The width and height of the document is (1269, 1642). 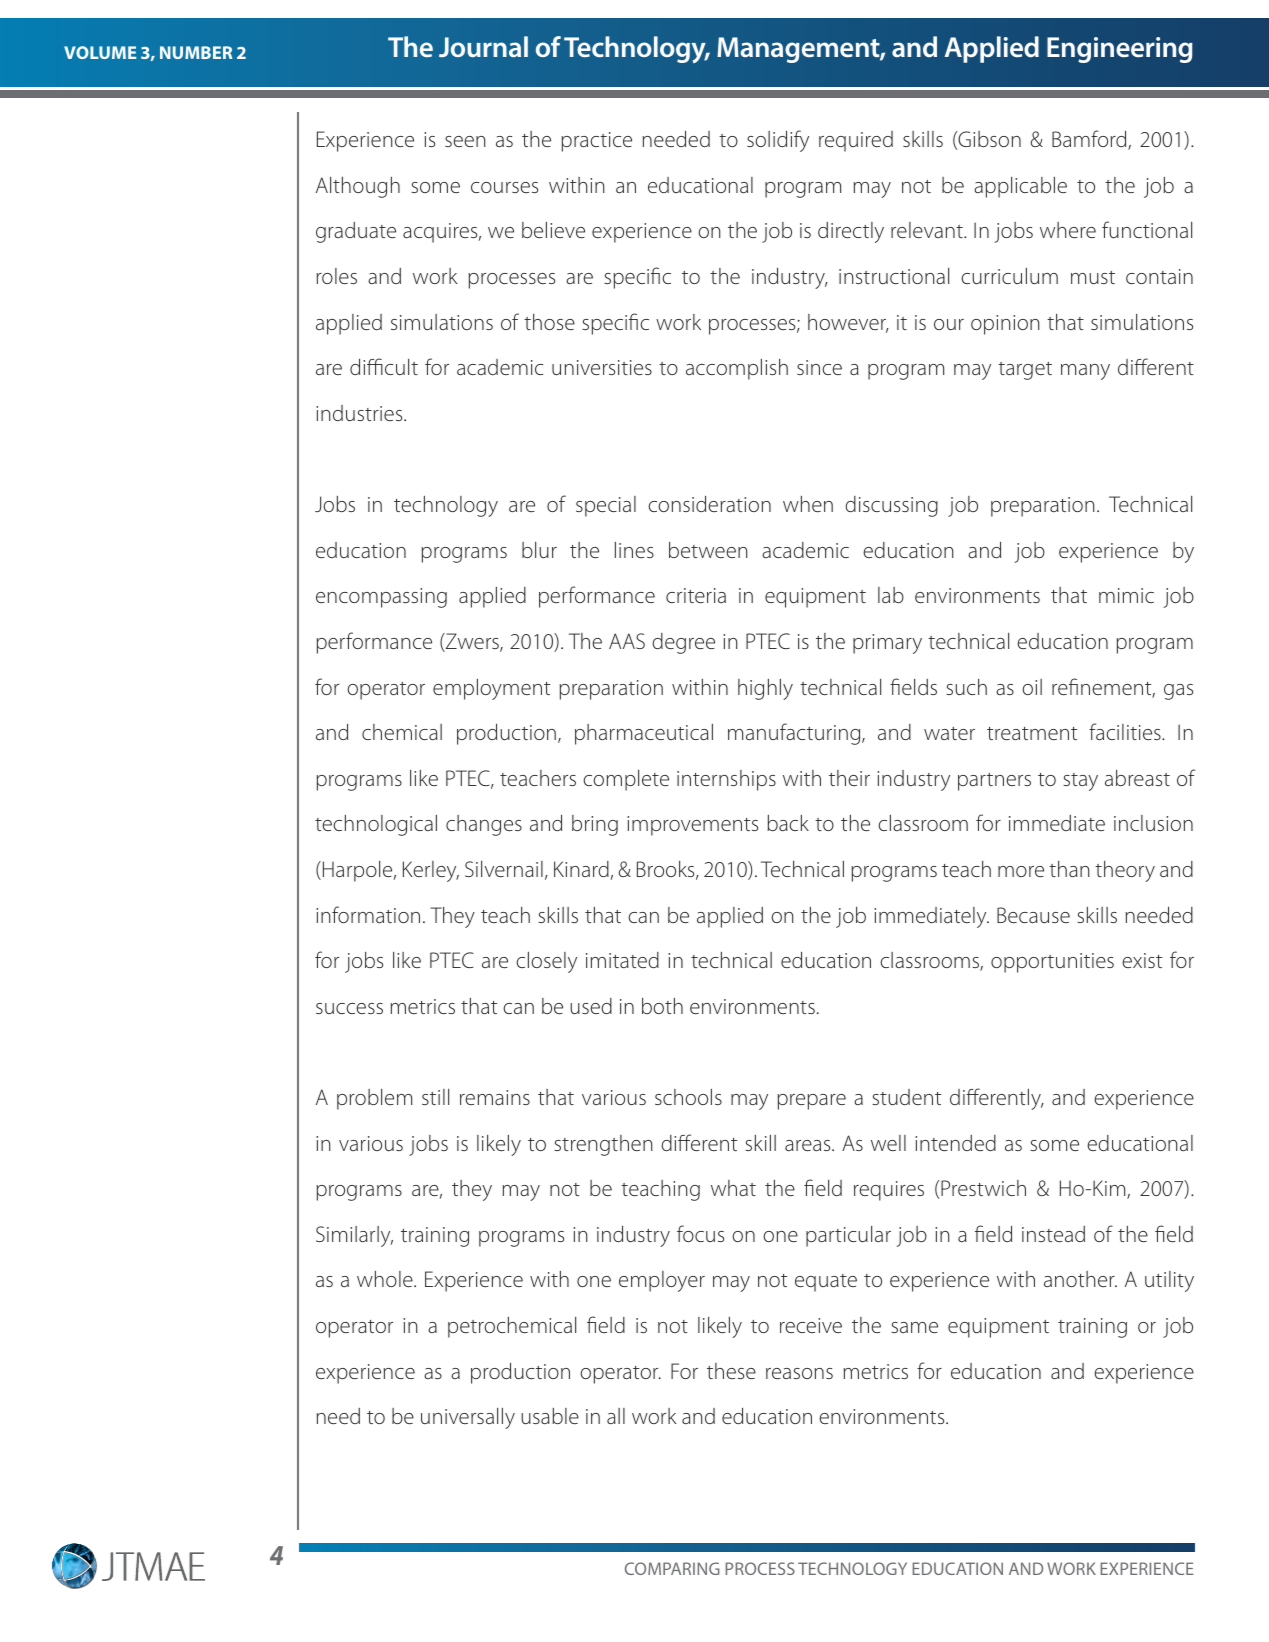 I want to click on Similarly, so click(x=354, y=1236).
